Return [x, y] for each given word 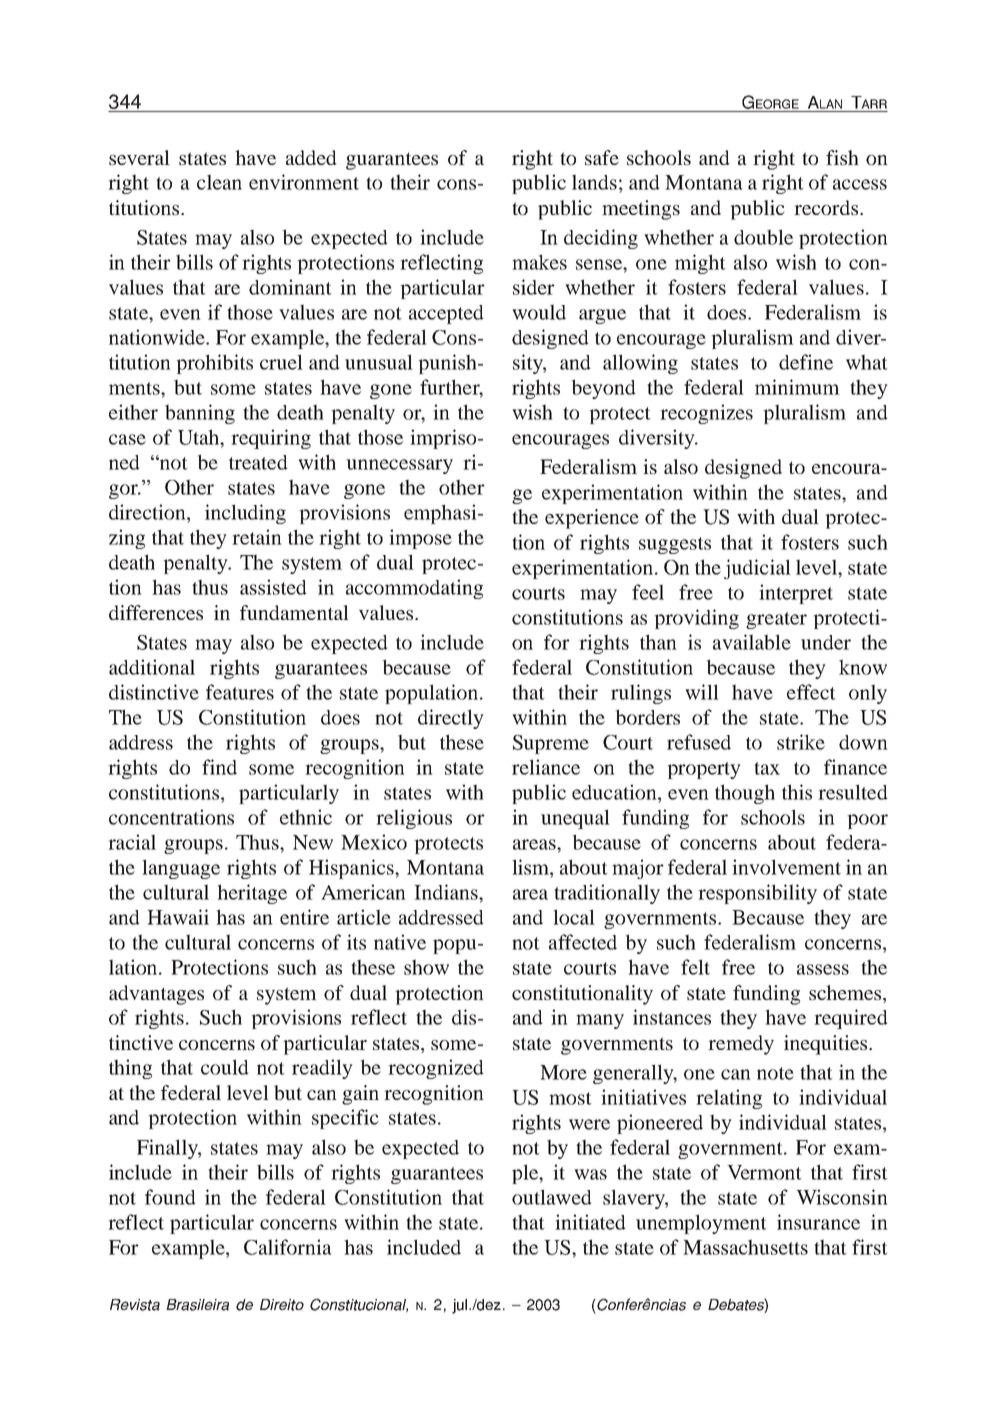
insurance [818, 1222]
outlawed [552, 1197]
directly [451, 719]
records [827, 207]
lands [594, 182]
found [170, 1197]
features [240, 692]
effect [811, 692]
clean [219, 182]
